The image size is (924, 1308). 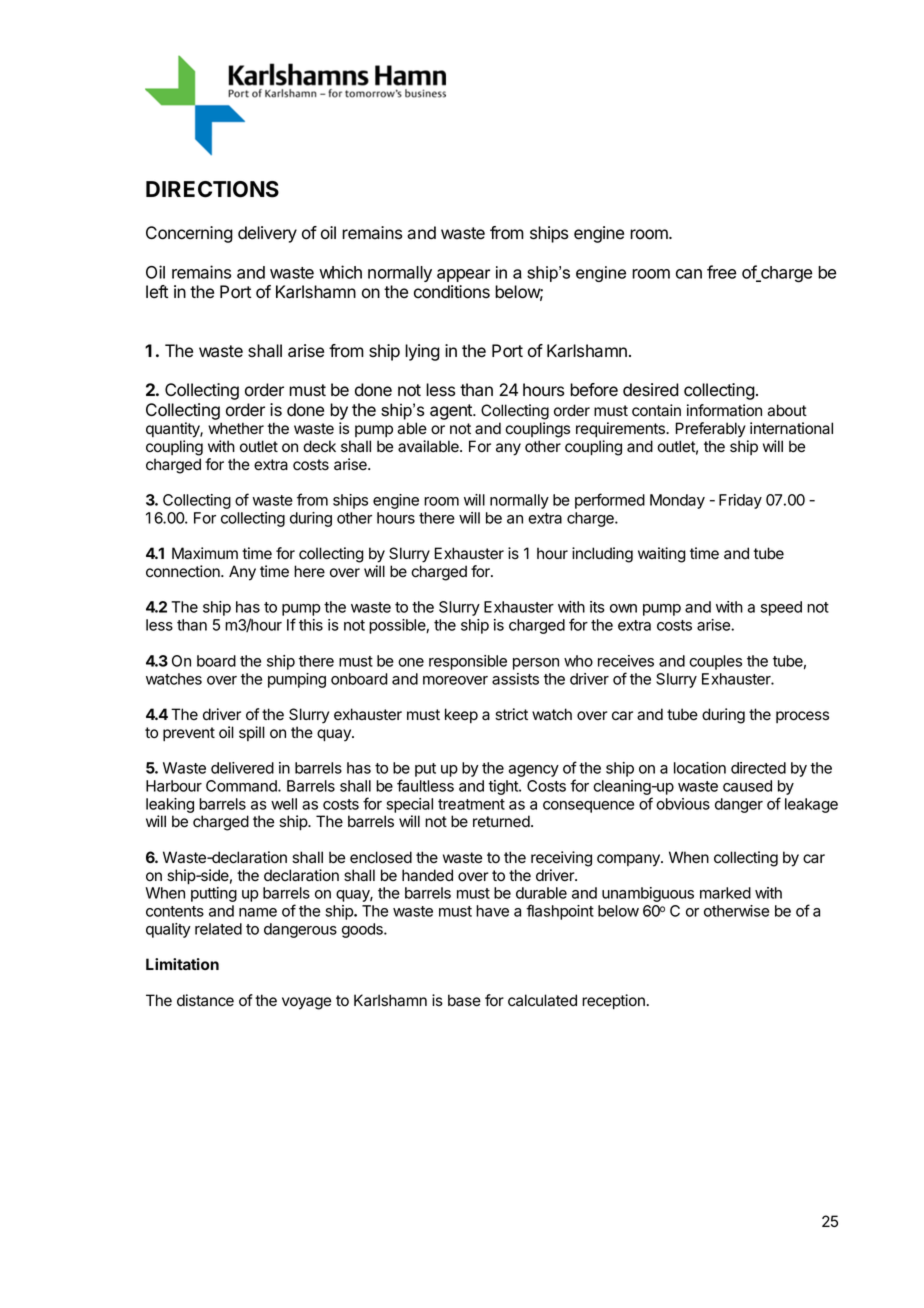 What do you see at coordinates (242, 786) in the image?
I see `Command` at bounding box center [242, 786].
